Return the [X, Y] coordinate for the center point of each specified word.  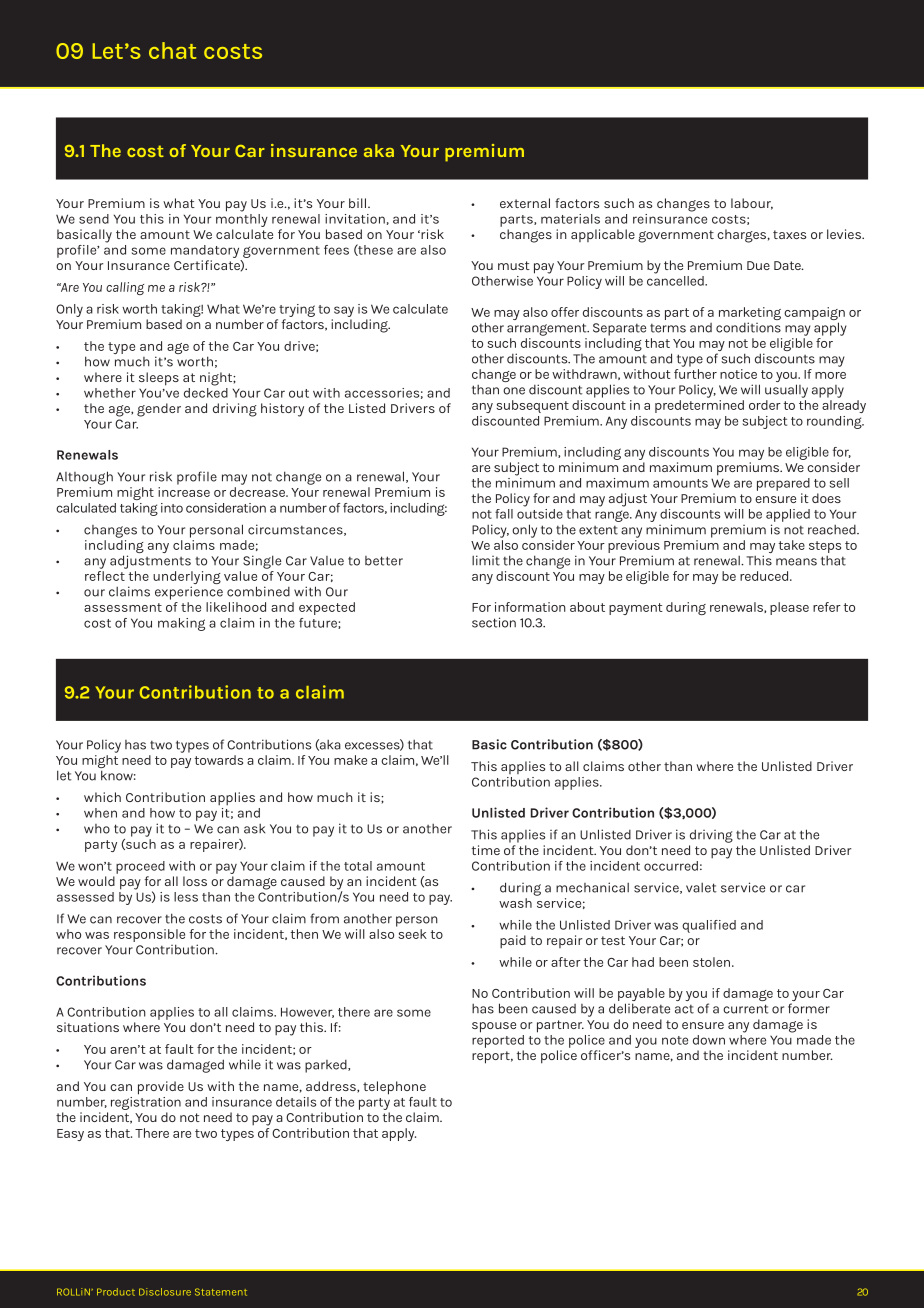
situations [88, 1027]
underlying [187, 579]
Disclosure [165, 1292]
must [514, 265]
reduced [765, 576]
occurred [671, 866]
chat [172, 50]
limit [486, 560]
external [525, 203]
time [486, 850]
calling [125, 288]
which [102, 797]
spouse [494, 1027]
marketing [750, 315]
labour [752, 204]
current [746, 1009]
